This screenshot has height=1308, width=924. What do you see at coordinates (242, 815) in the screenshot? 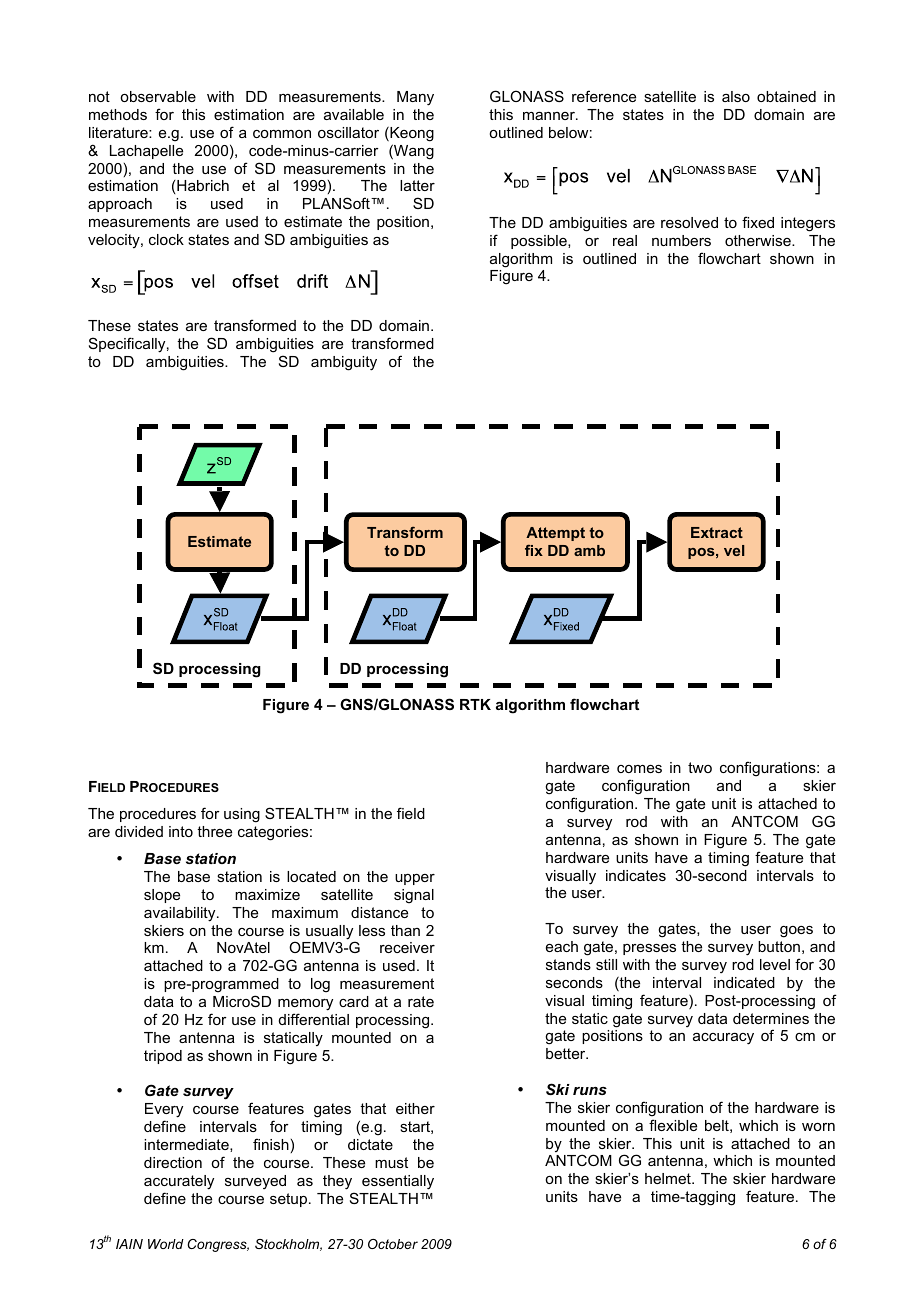
I see `using` at bounding box center [242, 815].
